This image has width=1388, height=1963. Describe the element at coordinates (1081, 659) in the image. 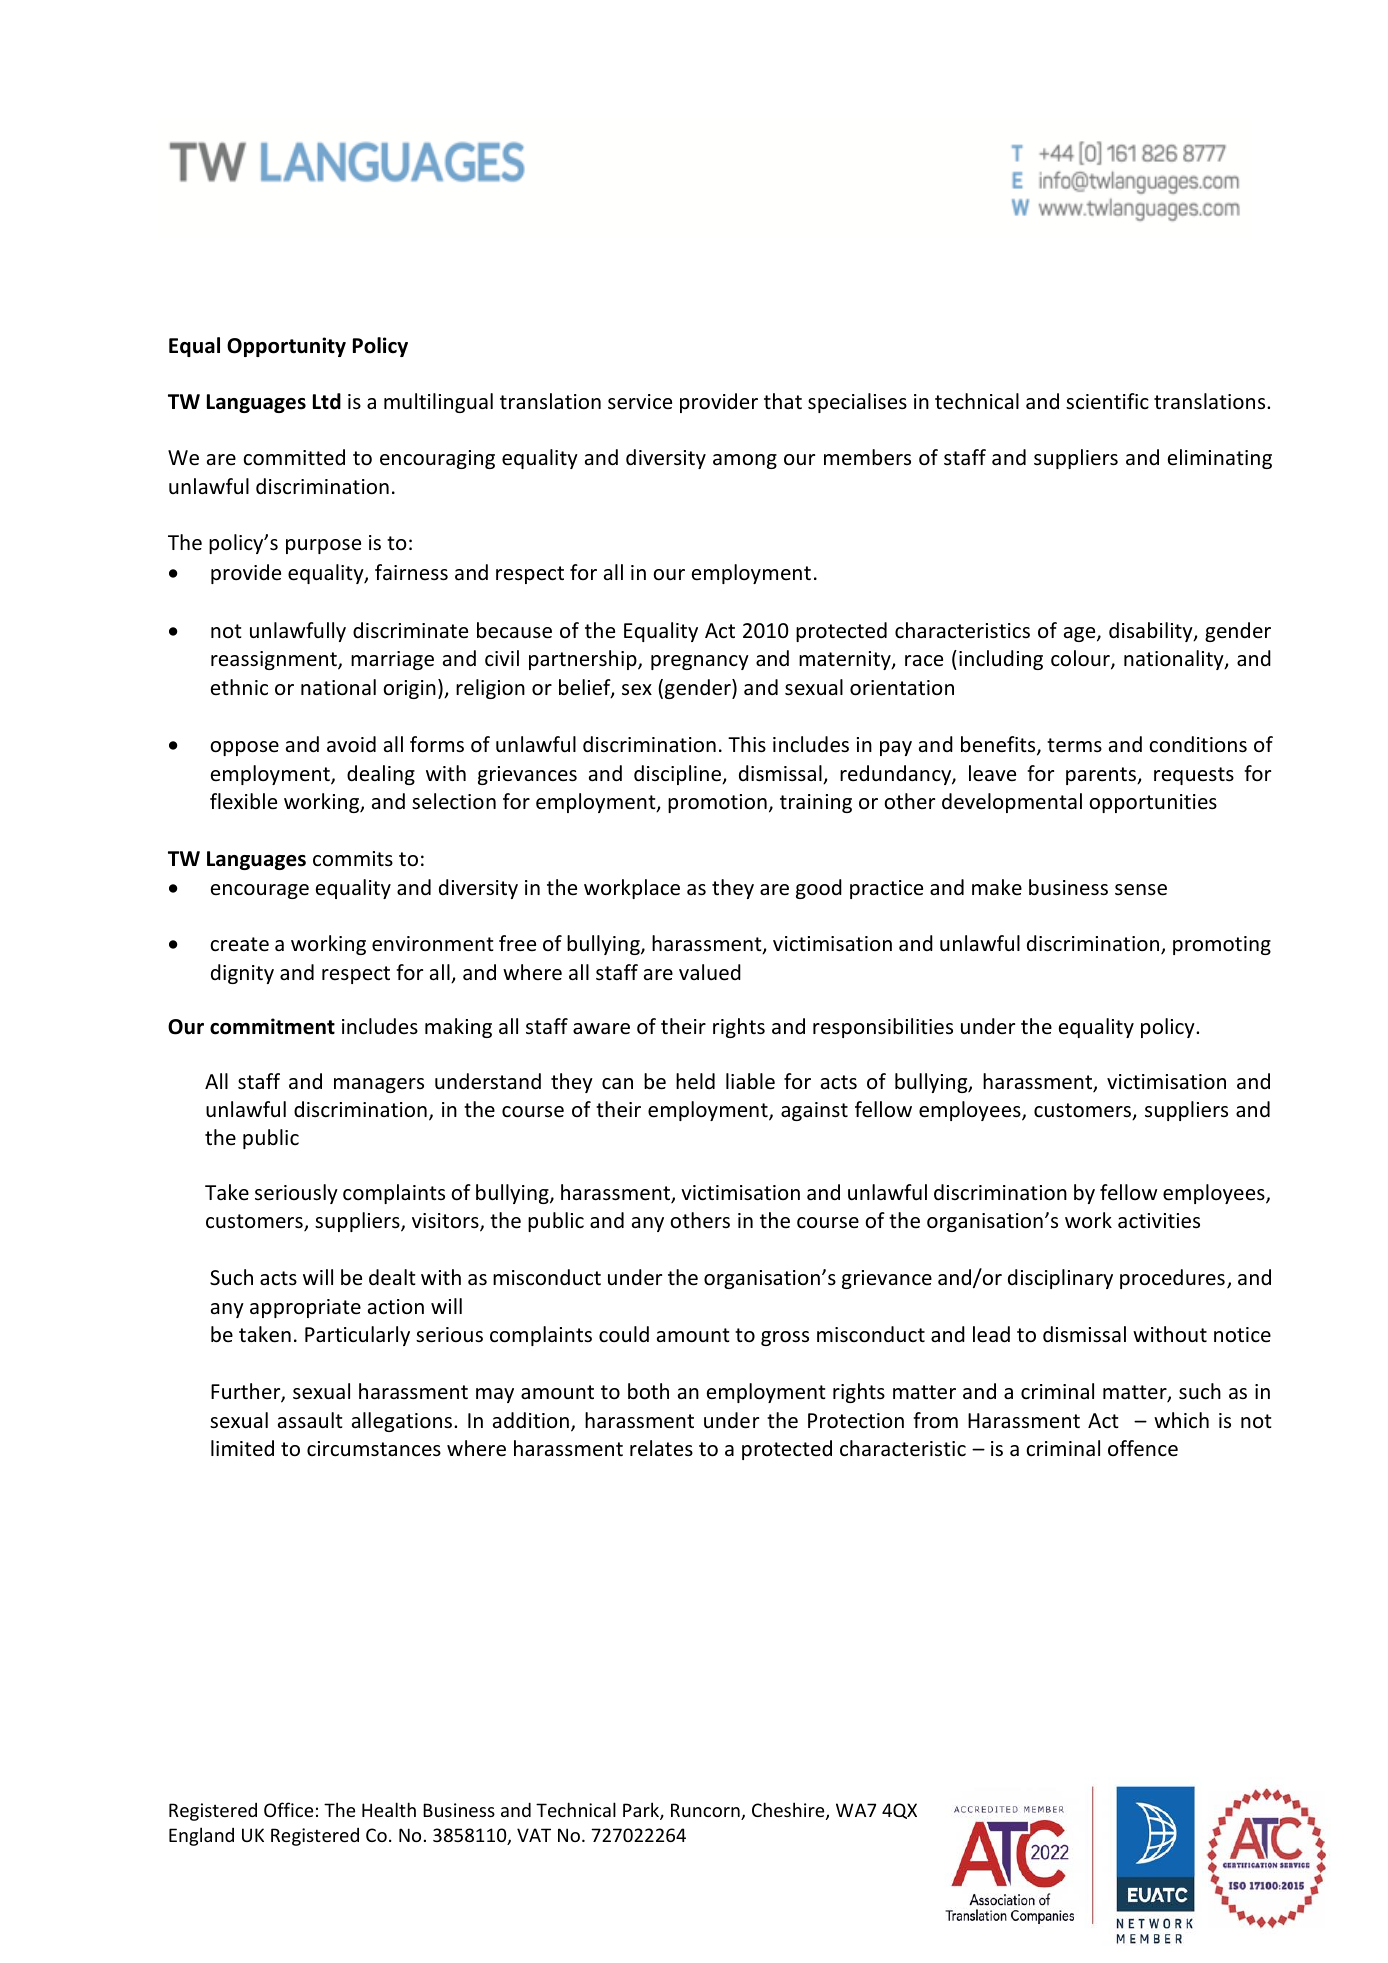

I see `colour` at that location.
